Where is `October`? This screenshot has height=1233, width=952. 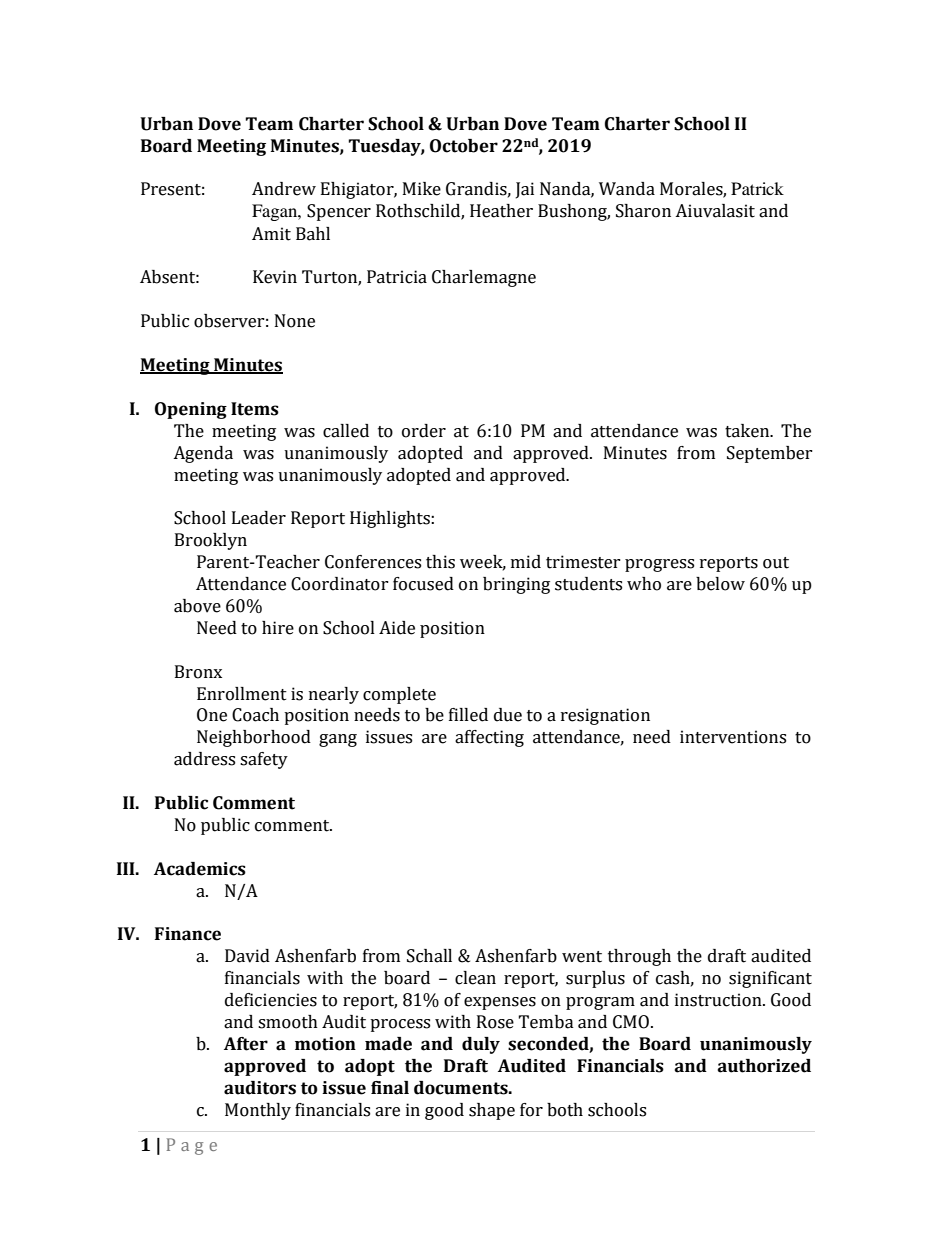
October is located at coordinates (464, 146).
